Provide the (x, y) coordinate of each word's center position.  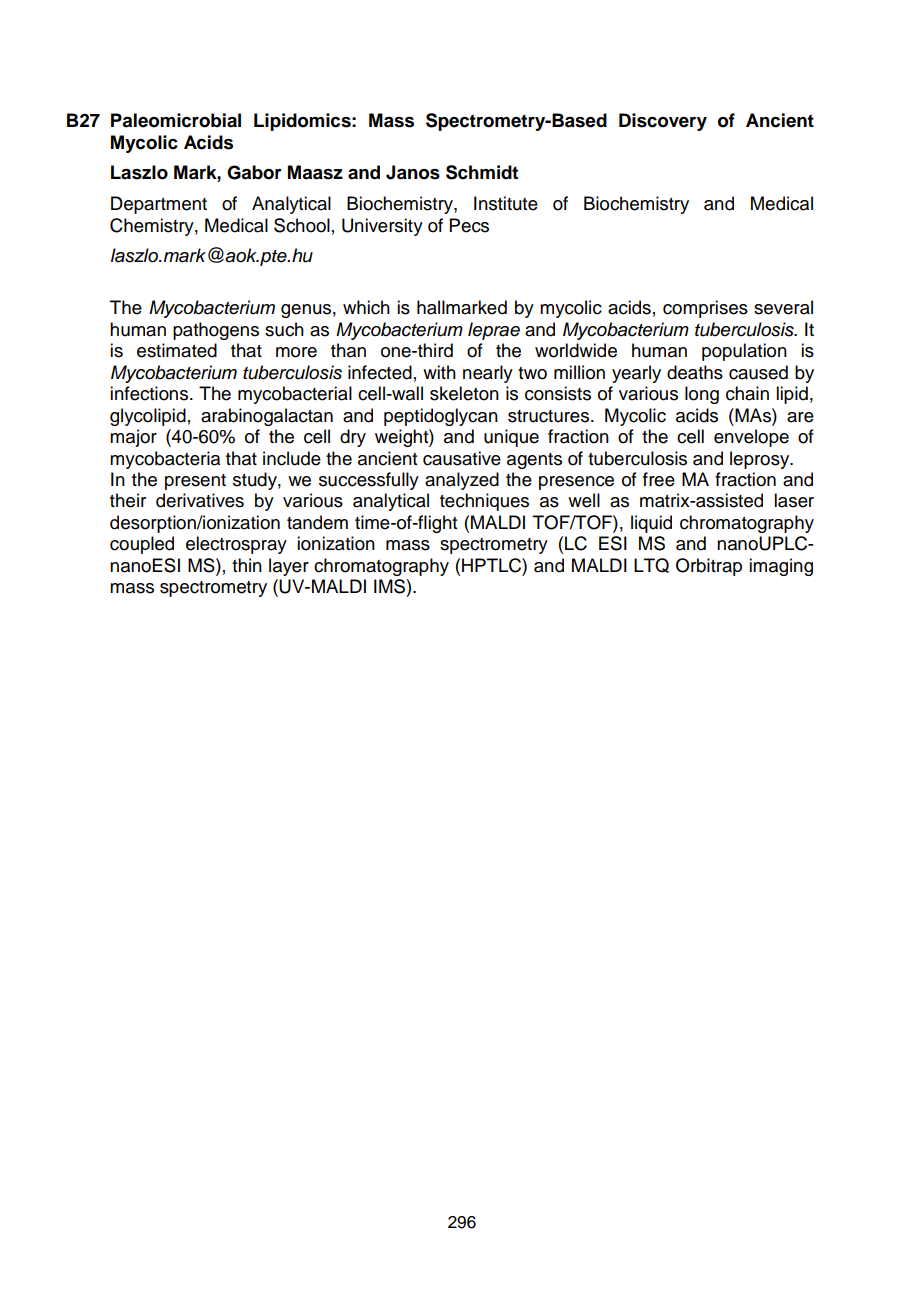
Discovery (663, 122)
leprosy (761, 460)
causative (462, 458)
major (133, 438)
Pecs (469, 225)
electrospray (236, 545)
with (439, 372)
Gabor (254, 172)
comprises (705, 309)
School (302, 225)
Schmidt (482, 172)
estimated (177, 350)
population (744, 352)
